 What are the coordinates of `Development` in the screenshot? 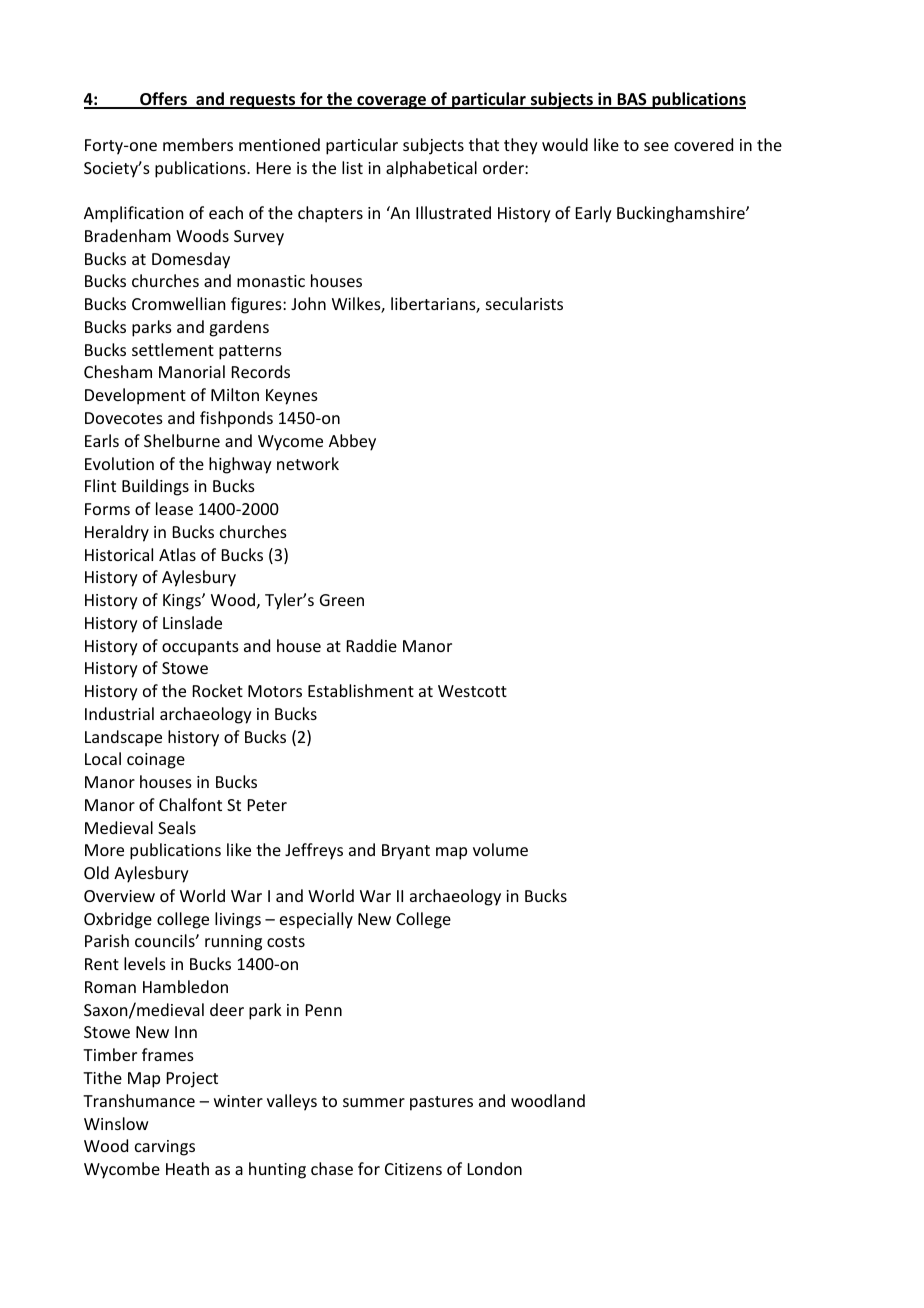 It's located at (135, 396).
